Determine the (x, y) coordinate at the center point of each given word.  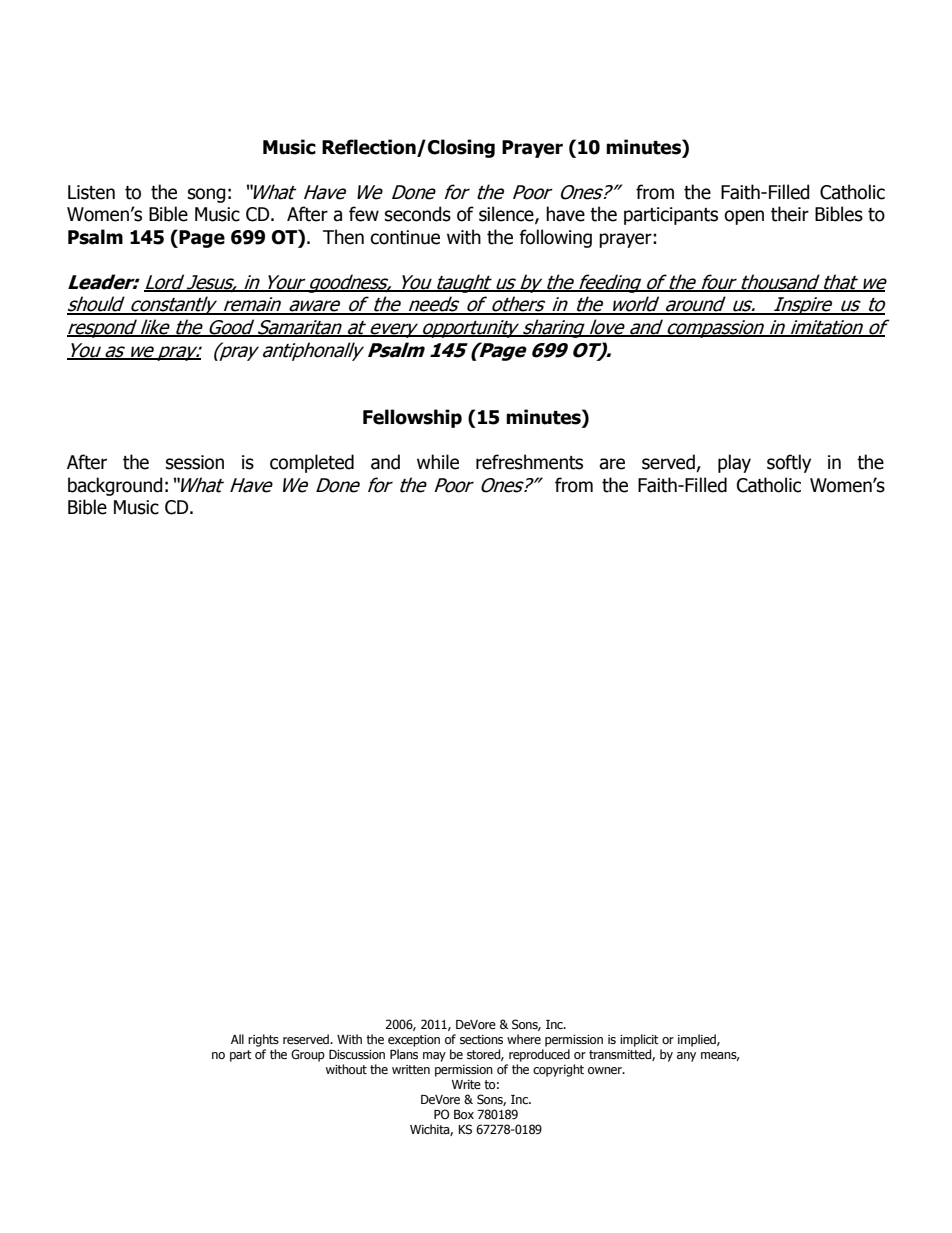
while (438, 462)
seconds (418, 214)
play (734, 463)
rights (263, 1040)
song (207, 195)
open (744, 217)
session (195, 462)
